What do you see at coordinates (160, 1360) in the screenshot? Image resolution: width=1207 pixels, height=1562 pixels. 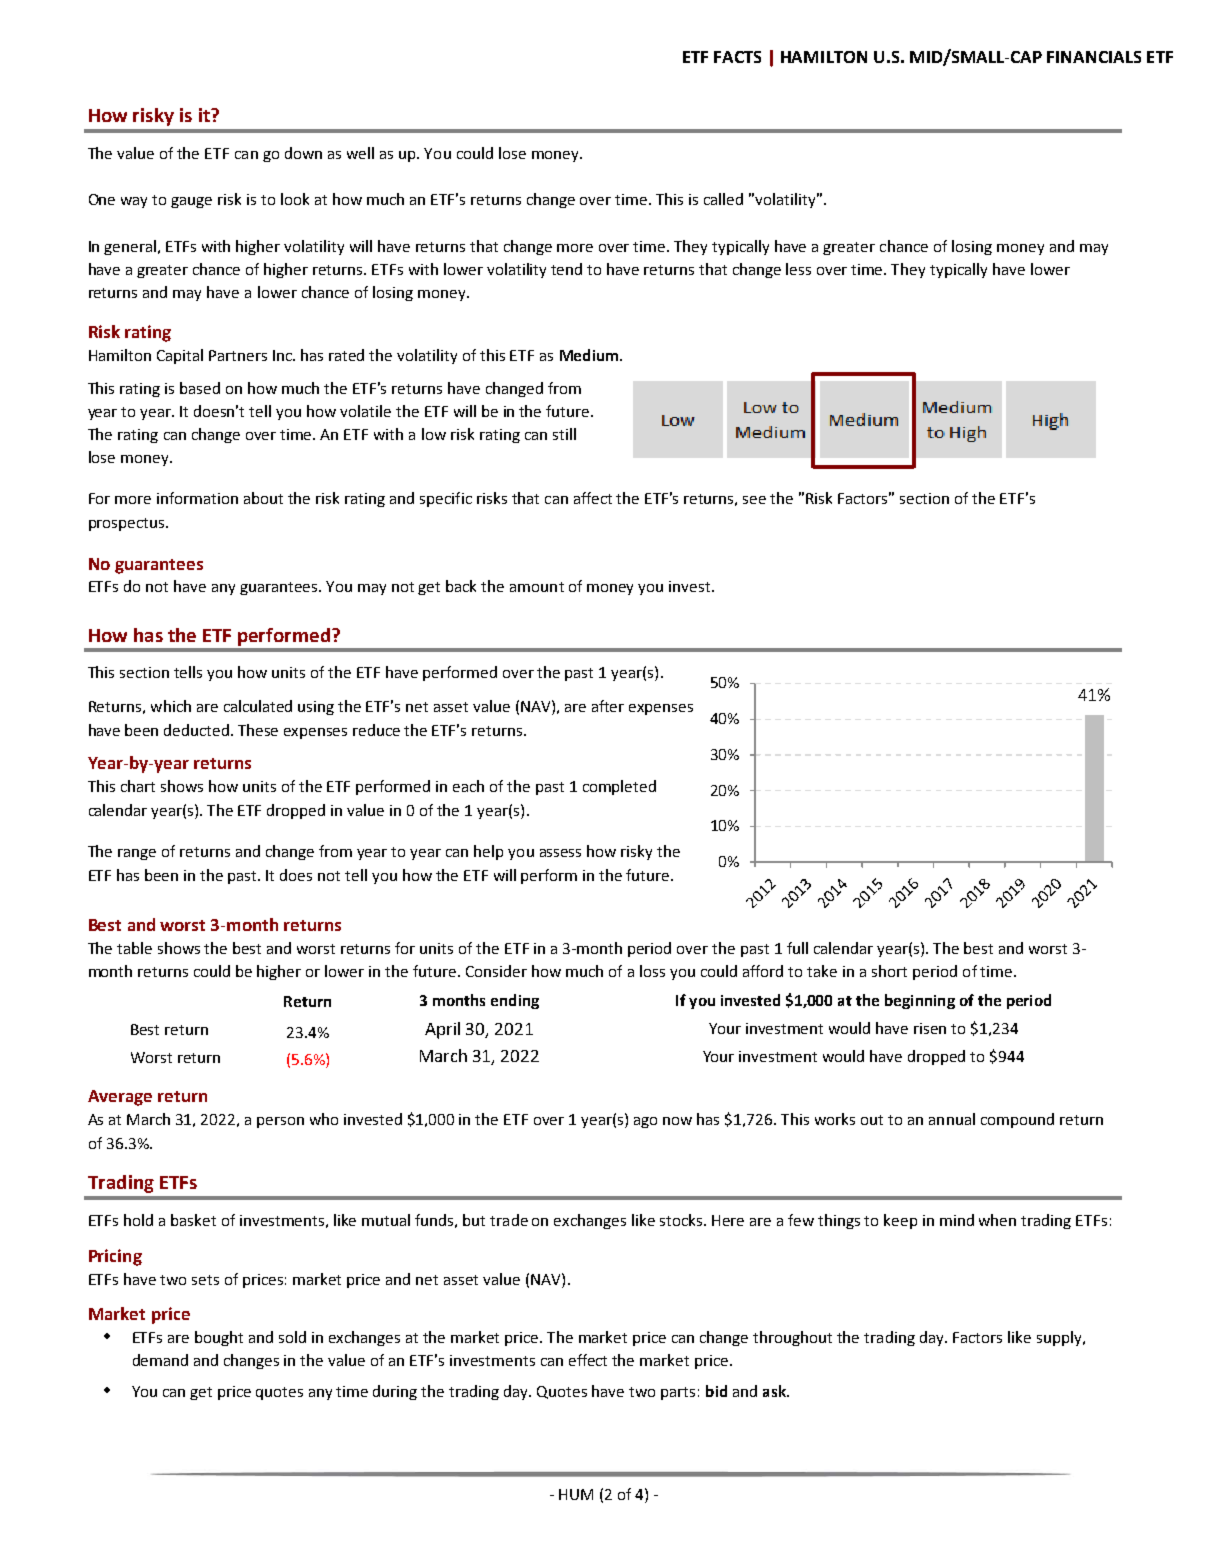 I see `demand` at bounding box center [160, 1360].
